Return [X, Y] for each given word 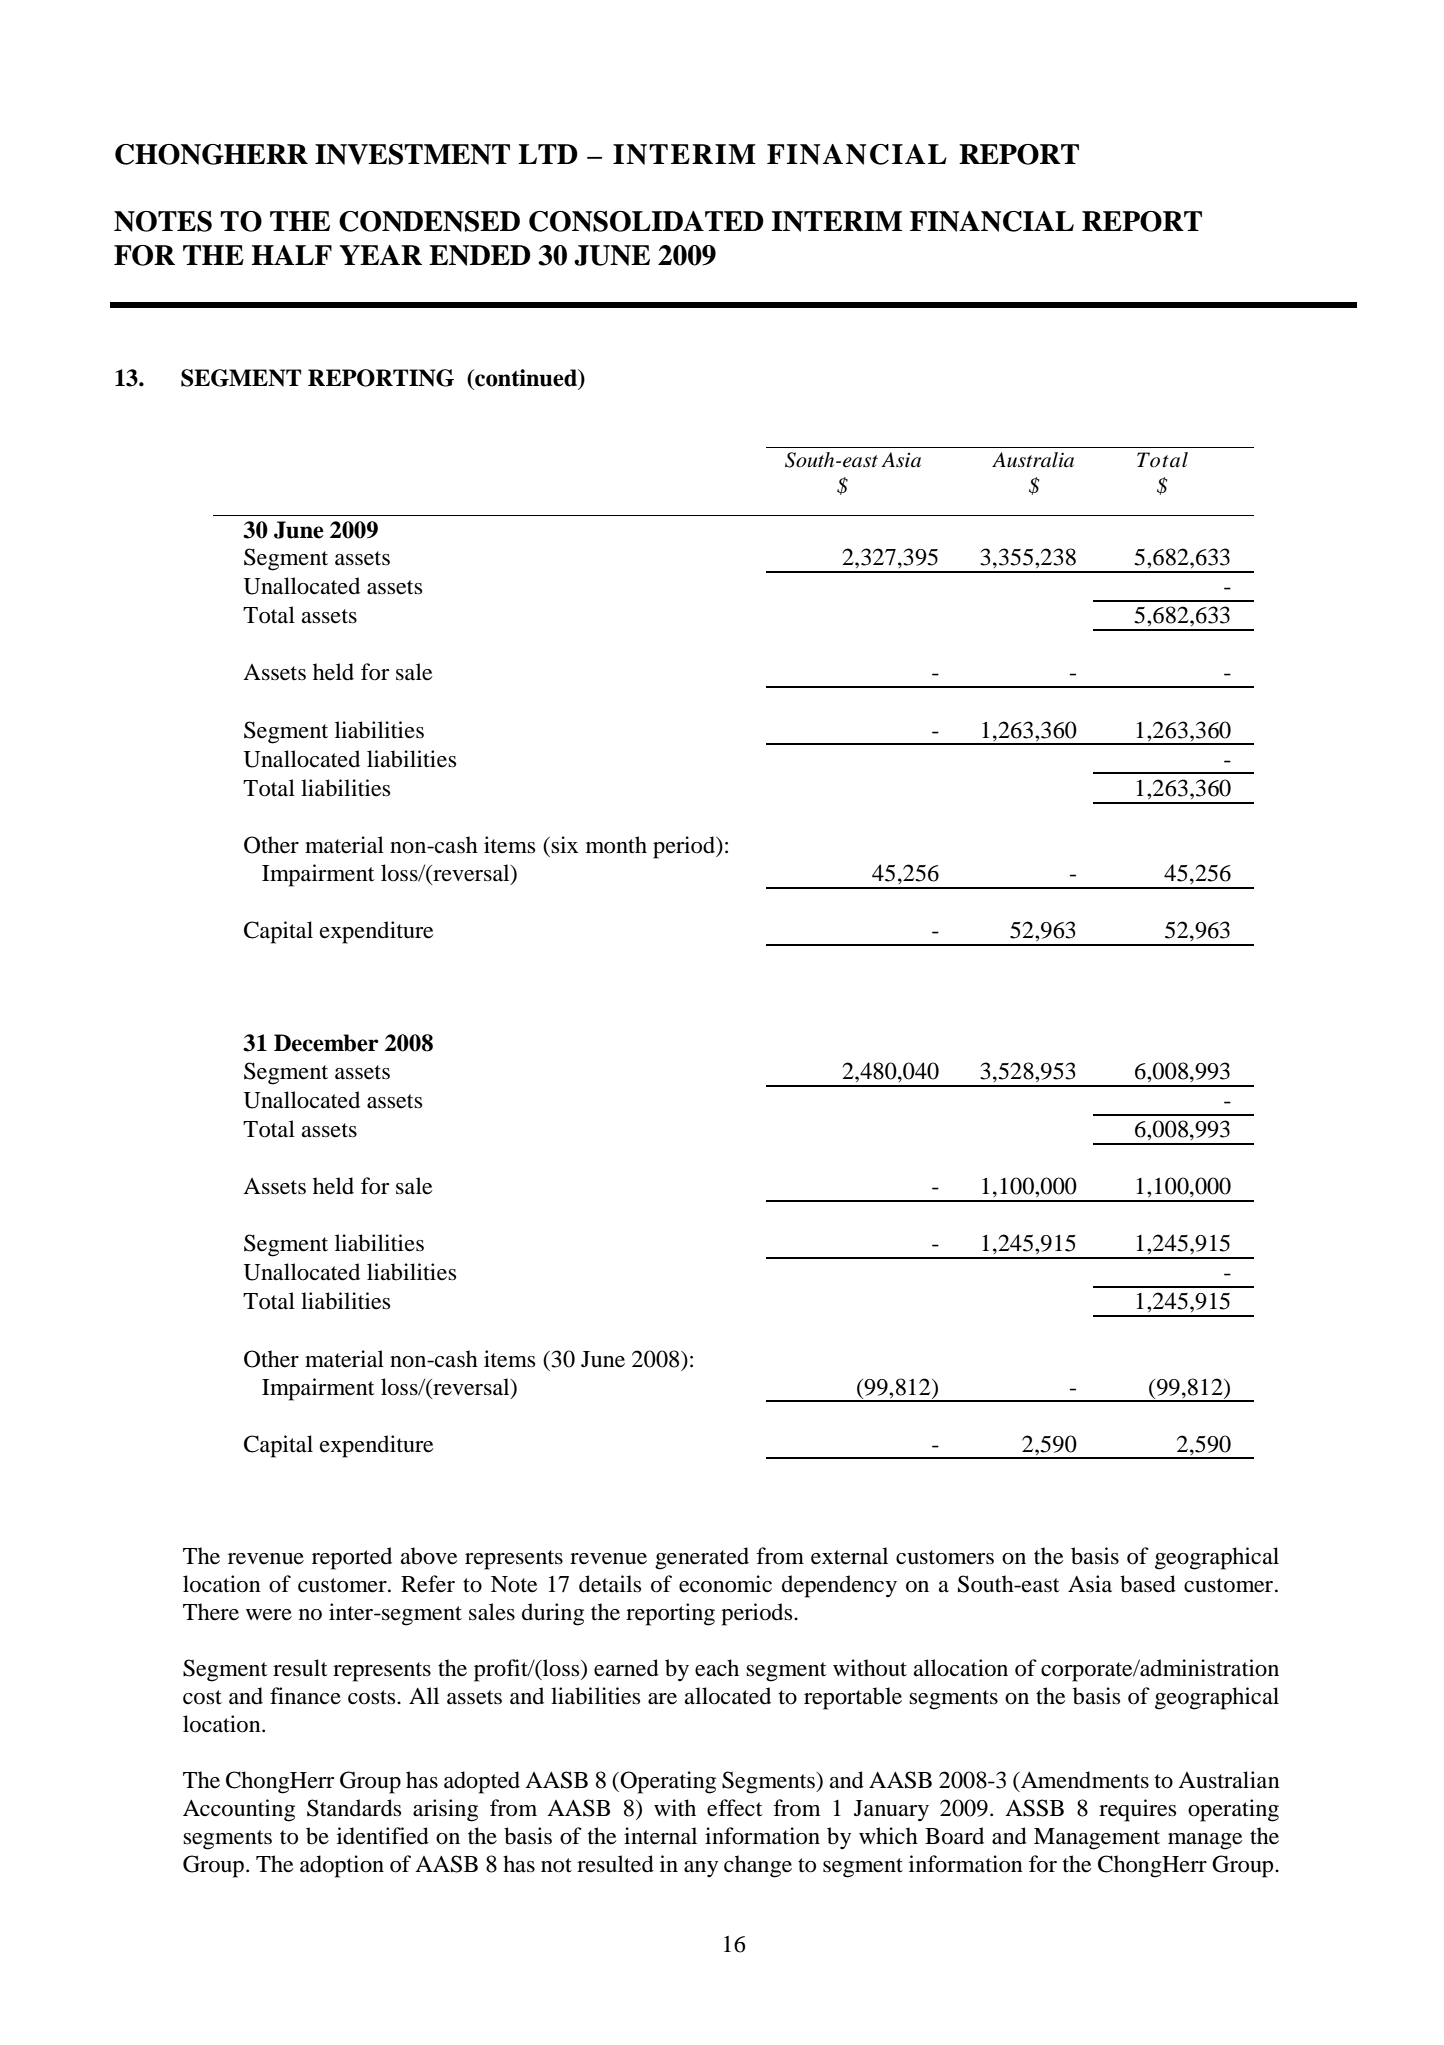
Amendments [1084, 1780]
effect [735, 1808]
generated [702, 1558]
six [564, 845]
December [326, 1043]
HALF [292, 255]
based [1148, 1584]
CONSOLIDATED [646, 221]
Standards [354, 1808]
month [616, 845]
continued [526, 378]
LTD [548, 154]
